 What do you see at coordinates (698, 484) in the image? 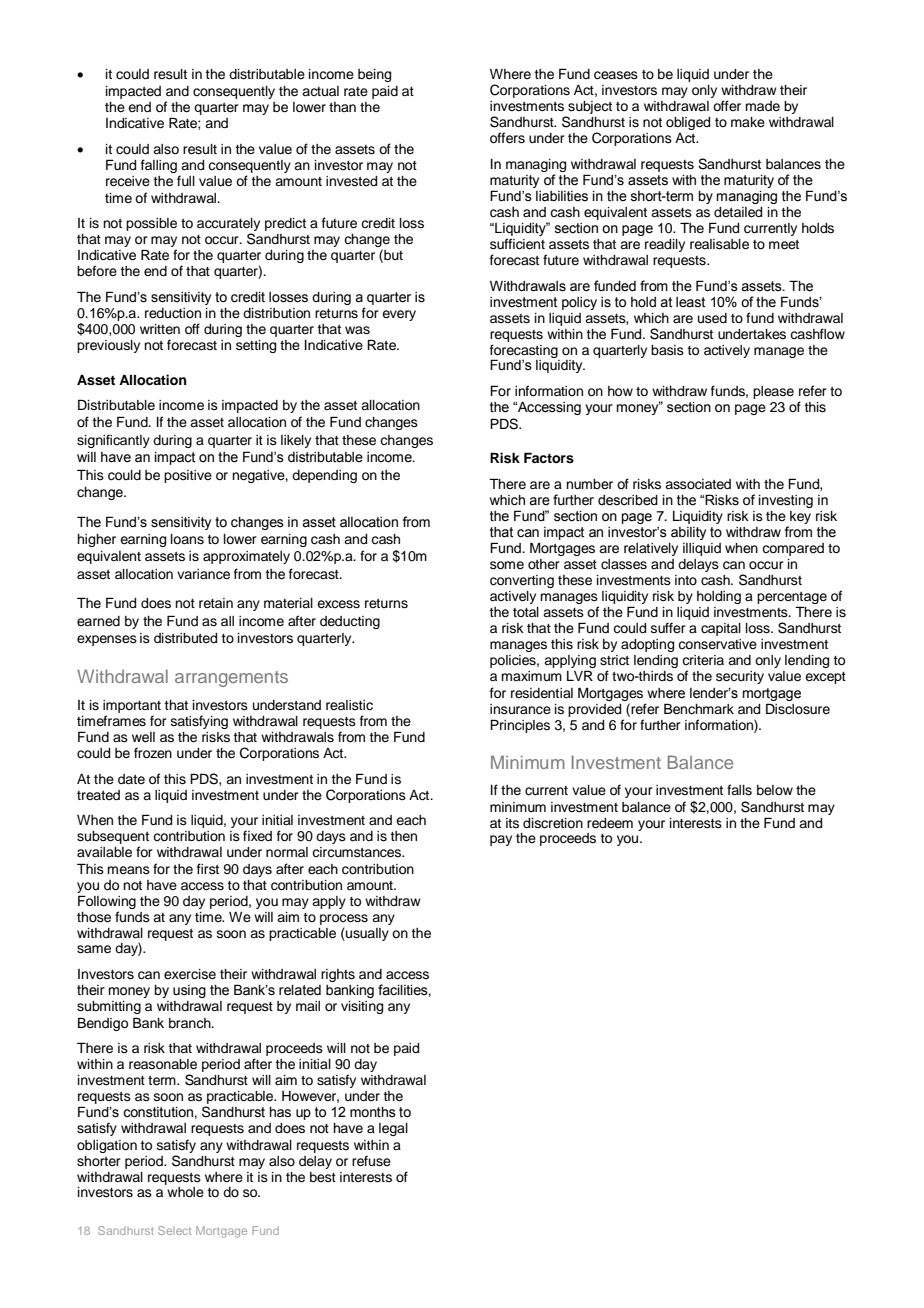
I see `associated` at bounding box center [698, 484].
